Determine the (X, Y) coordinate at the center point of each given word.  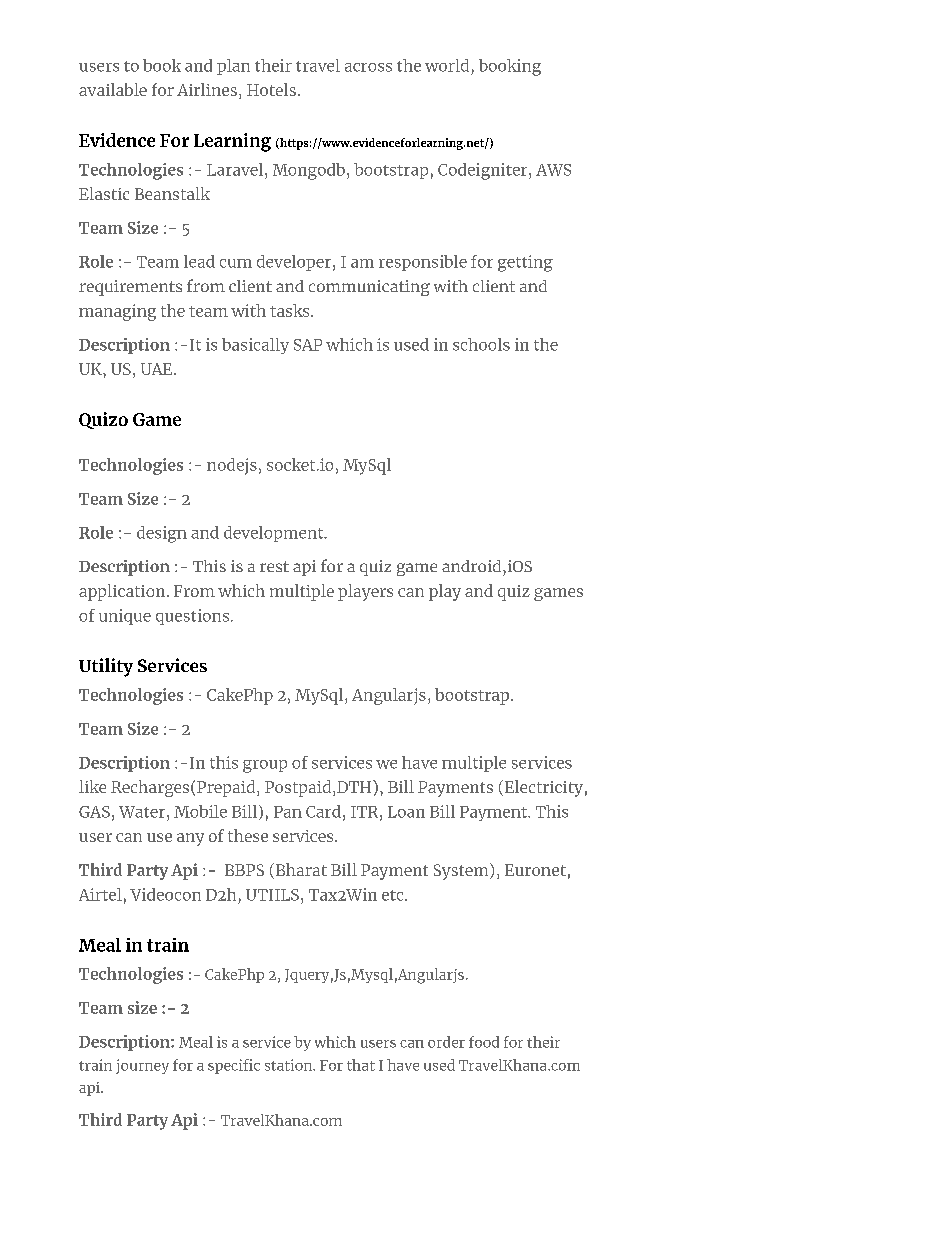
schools (481, 344)
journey (142, 1066)
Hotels (271, 89)
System (462, 871)
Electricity (542, 788)
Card (323, 811)
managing (117, 312)
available (113, 89)
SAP (308, 345)
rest (274, 566)
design (162, 534)
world (447, 65)
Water (143, 812)
